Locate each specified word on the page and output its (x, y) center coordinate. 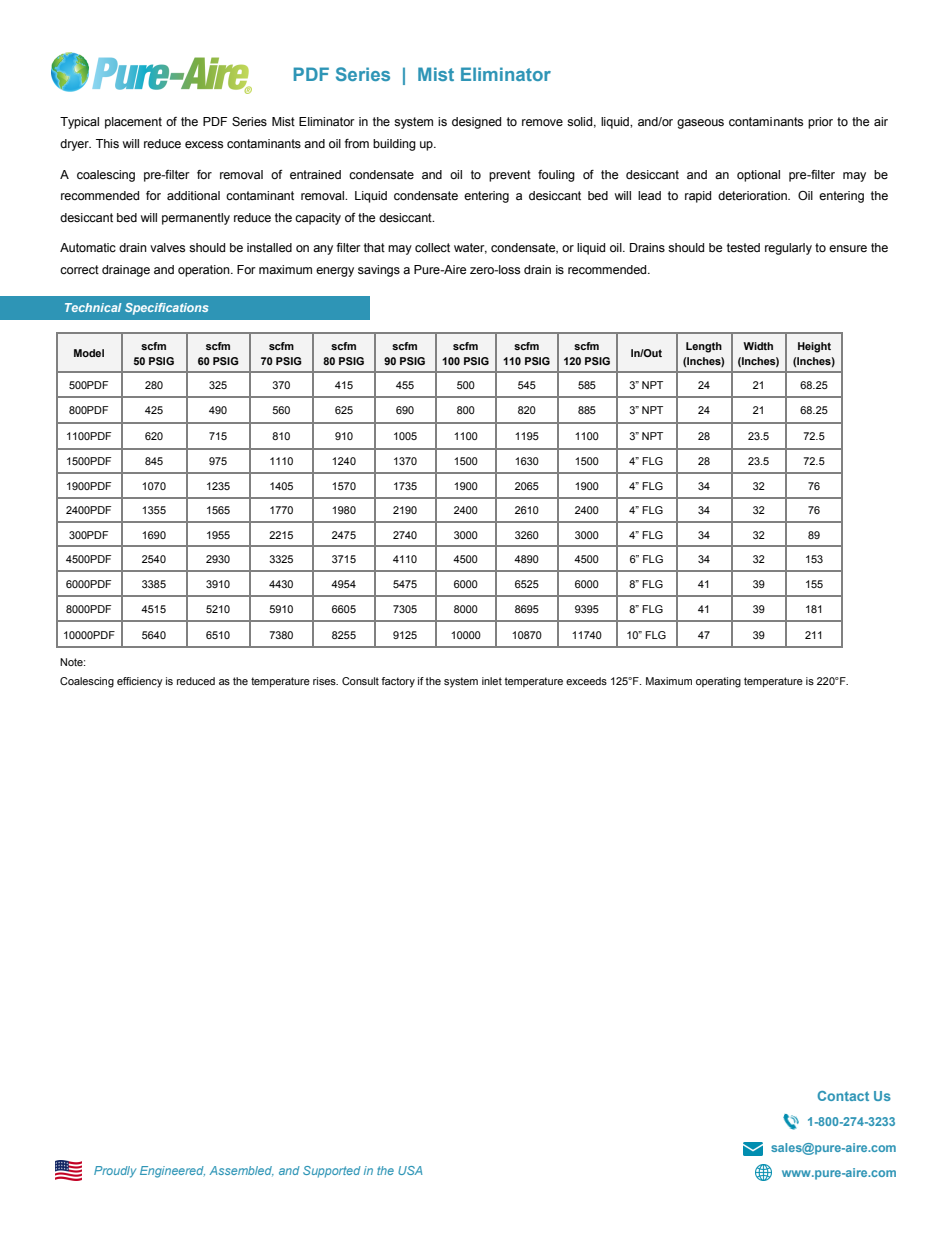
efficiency (140, 682)
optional (758, 176)
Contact (843, 1096)
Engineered (172, 1172)
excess (204, 145)
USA (410, 1170)
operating (718, 682)
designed (476, 123)
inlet (492, 681)
